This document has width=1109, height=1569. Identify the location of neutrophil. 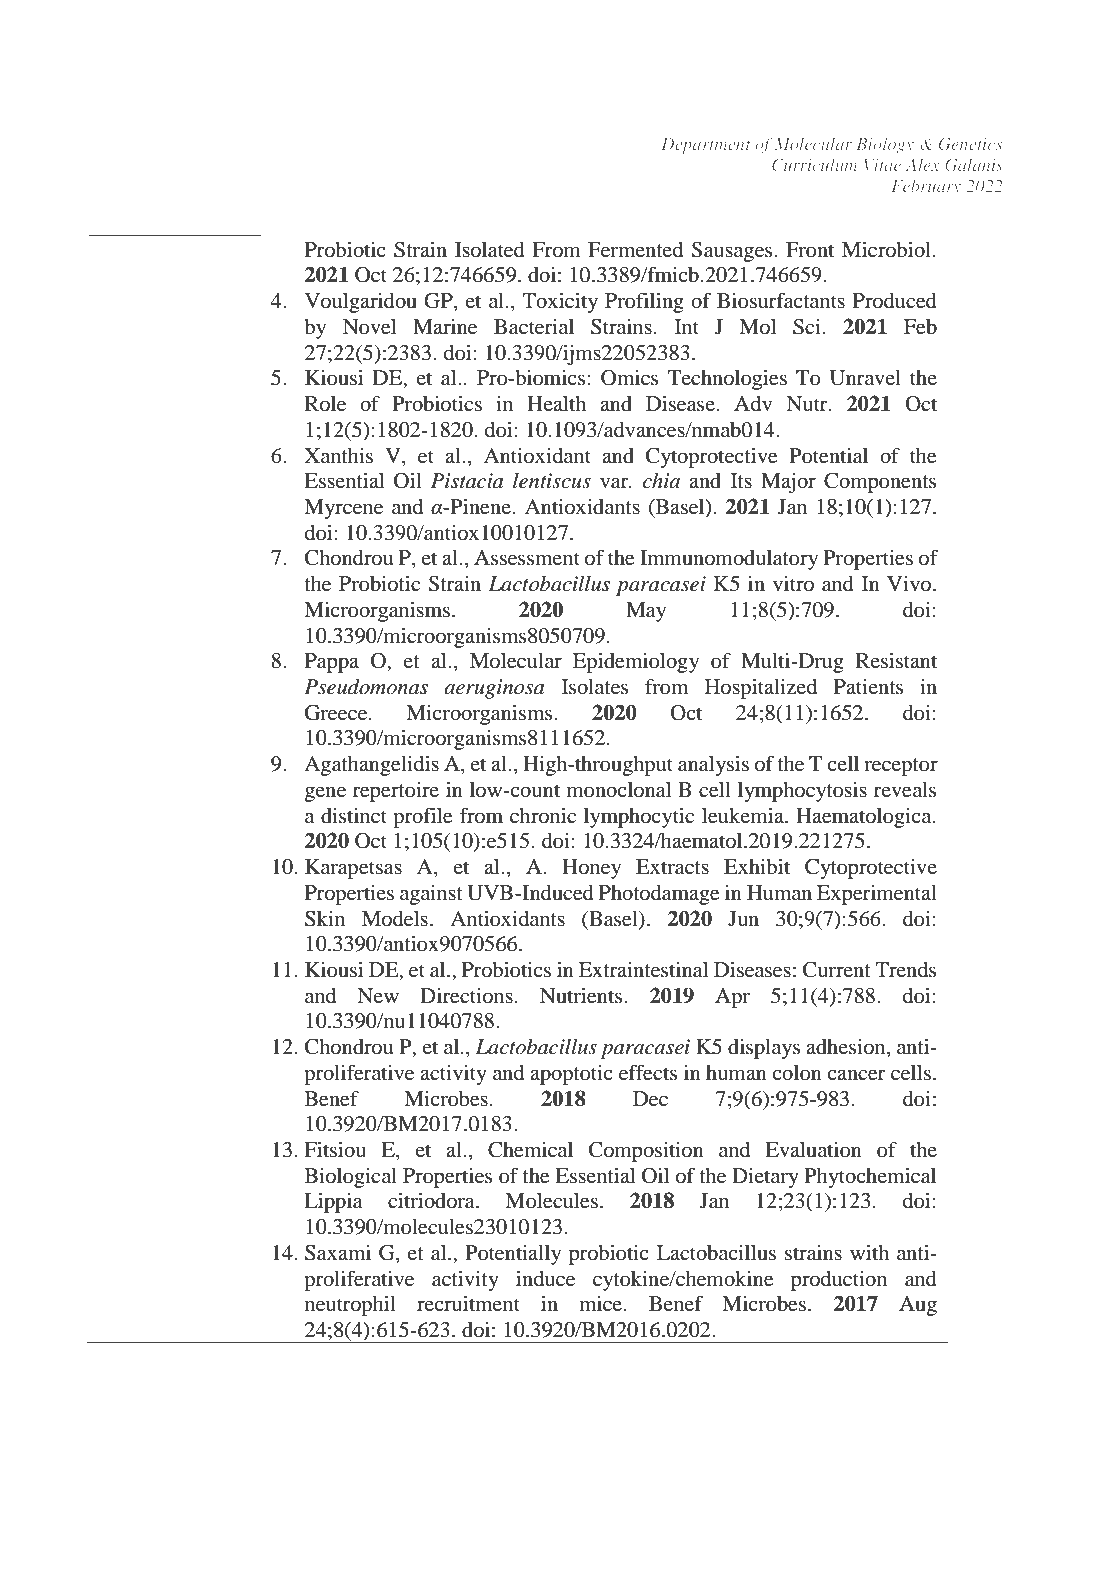
(350, 1305).
